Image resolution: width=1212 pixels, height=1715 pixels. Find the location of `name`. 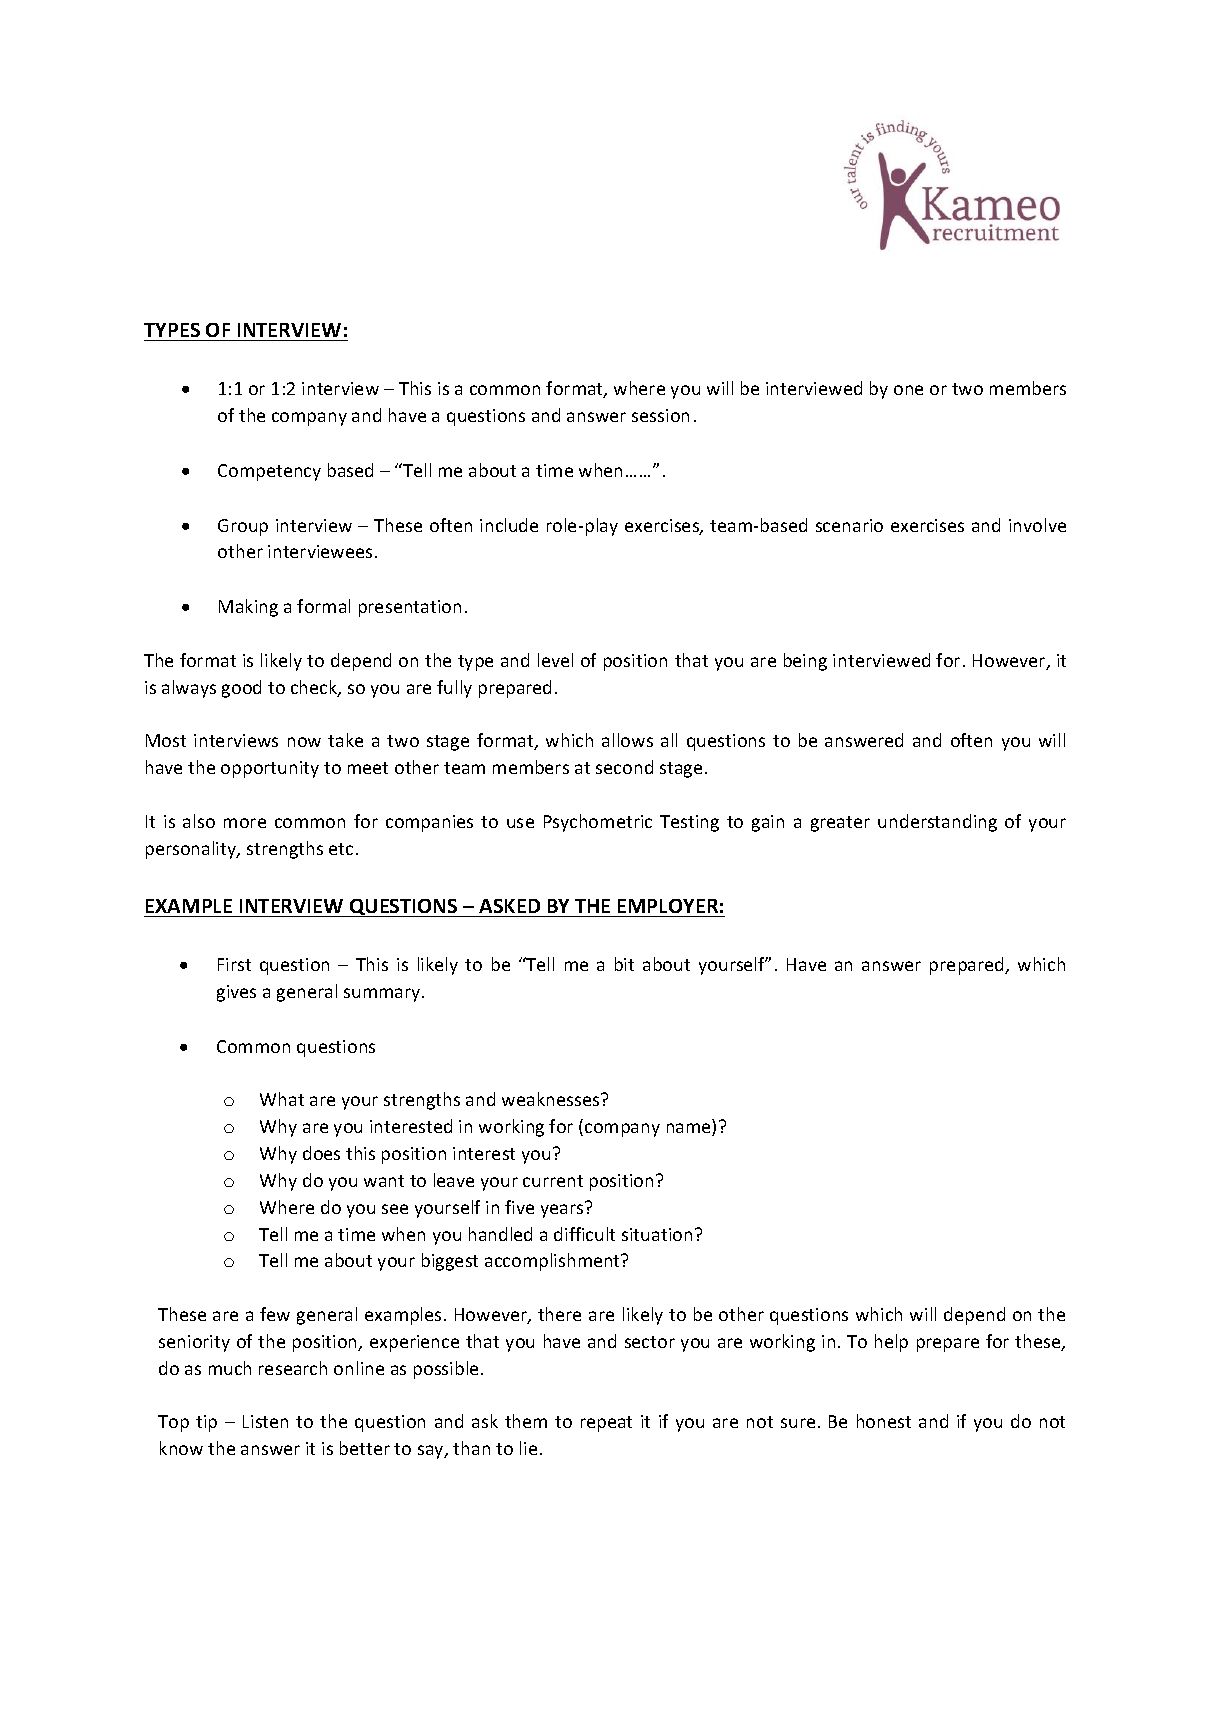

name is located at coordinates (690, 1129).
